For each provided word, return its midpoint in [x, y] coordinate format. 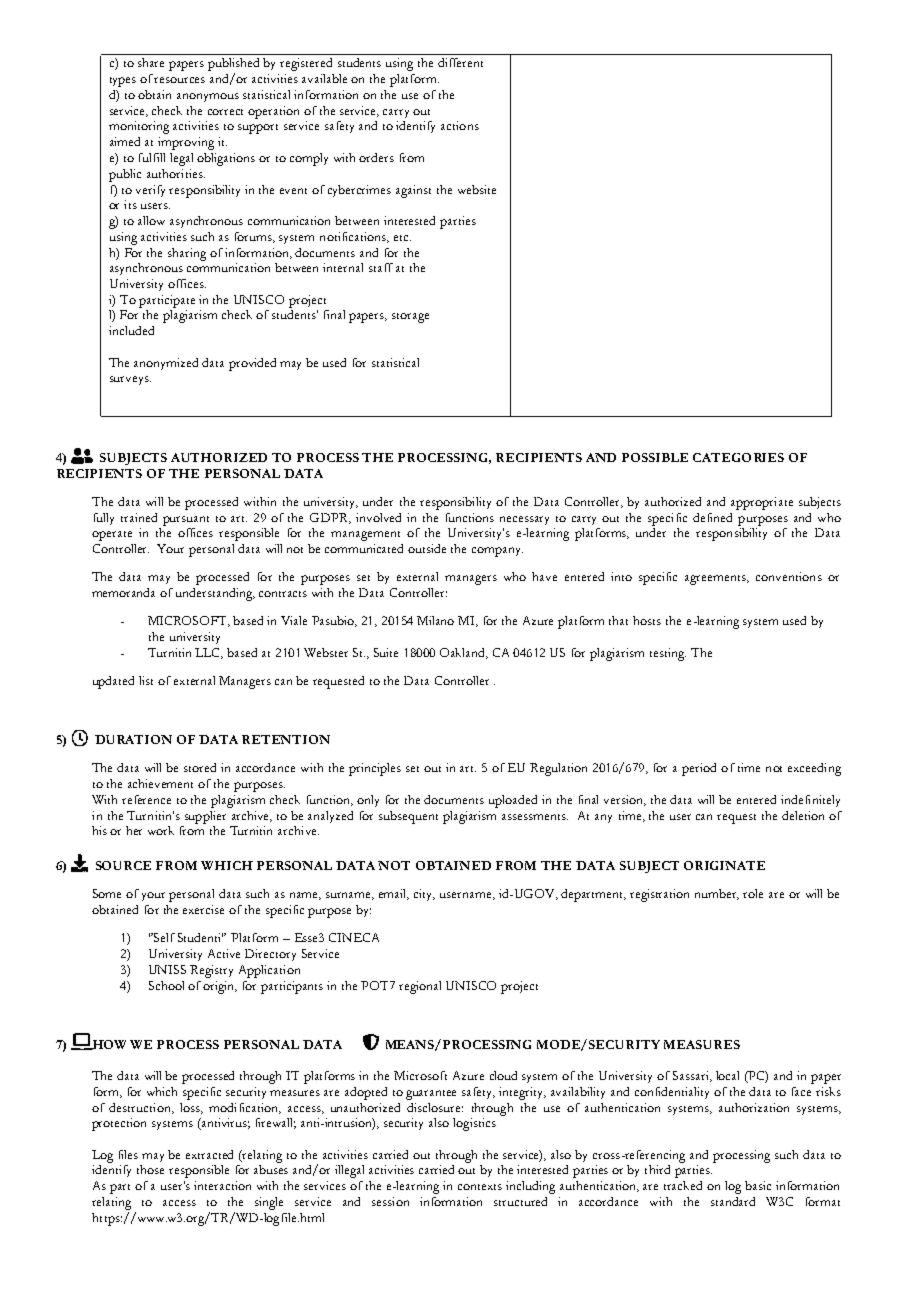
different [460, 62]
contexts [480, 1187]
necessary [524, 520]
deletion [803, 815]
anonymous [208, 97]
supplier [205, 817]
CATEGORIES [738, 457]
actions [460, 125]
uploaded [513, 801]
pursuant [186, 521]
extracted [209, 1154]
